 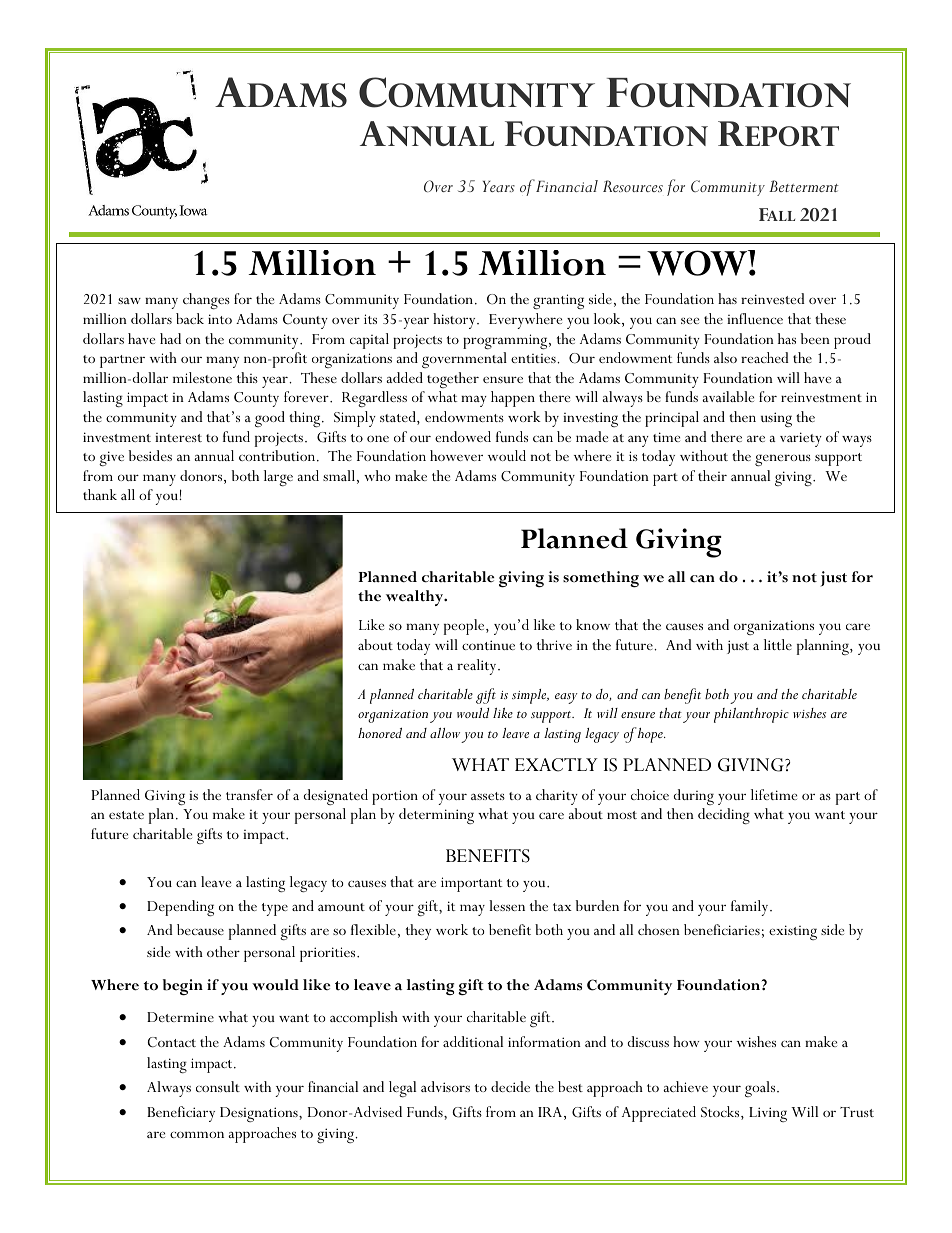 What do you see at coordinates (558, 301) in the page?
I see `granting` at bounding box center [558, 301].
